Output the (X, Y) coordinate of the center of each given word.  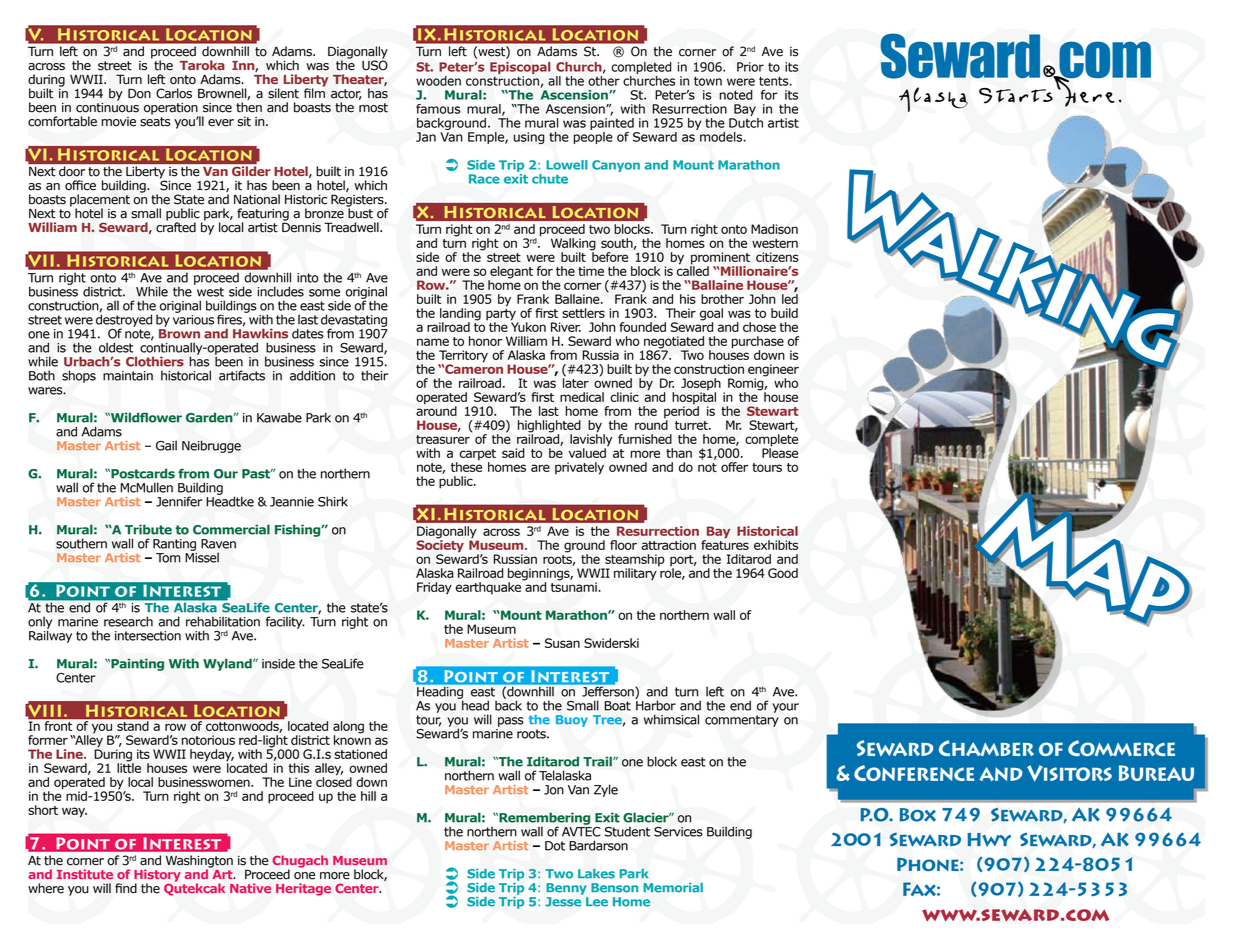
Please (780, 452)
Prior (750, 67)
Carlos (174, 93)
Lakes (596, 874)
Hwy (989, 840)
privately (579, 468)
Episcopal (520, 69)
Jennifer (179, 501)
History (157, 876)
